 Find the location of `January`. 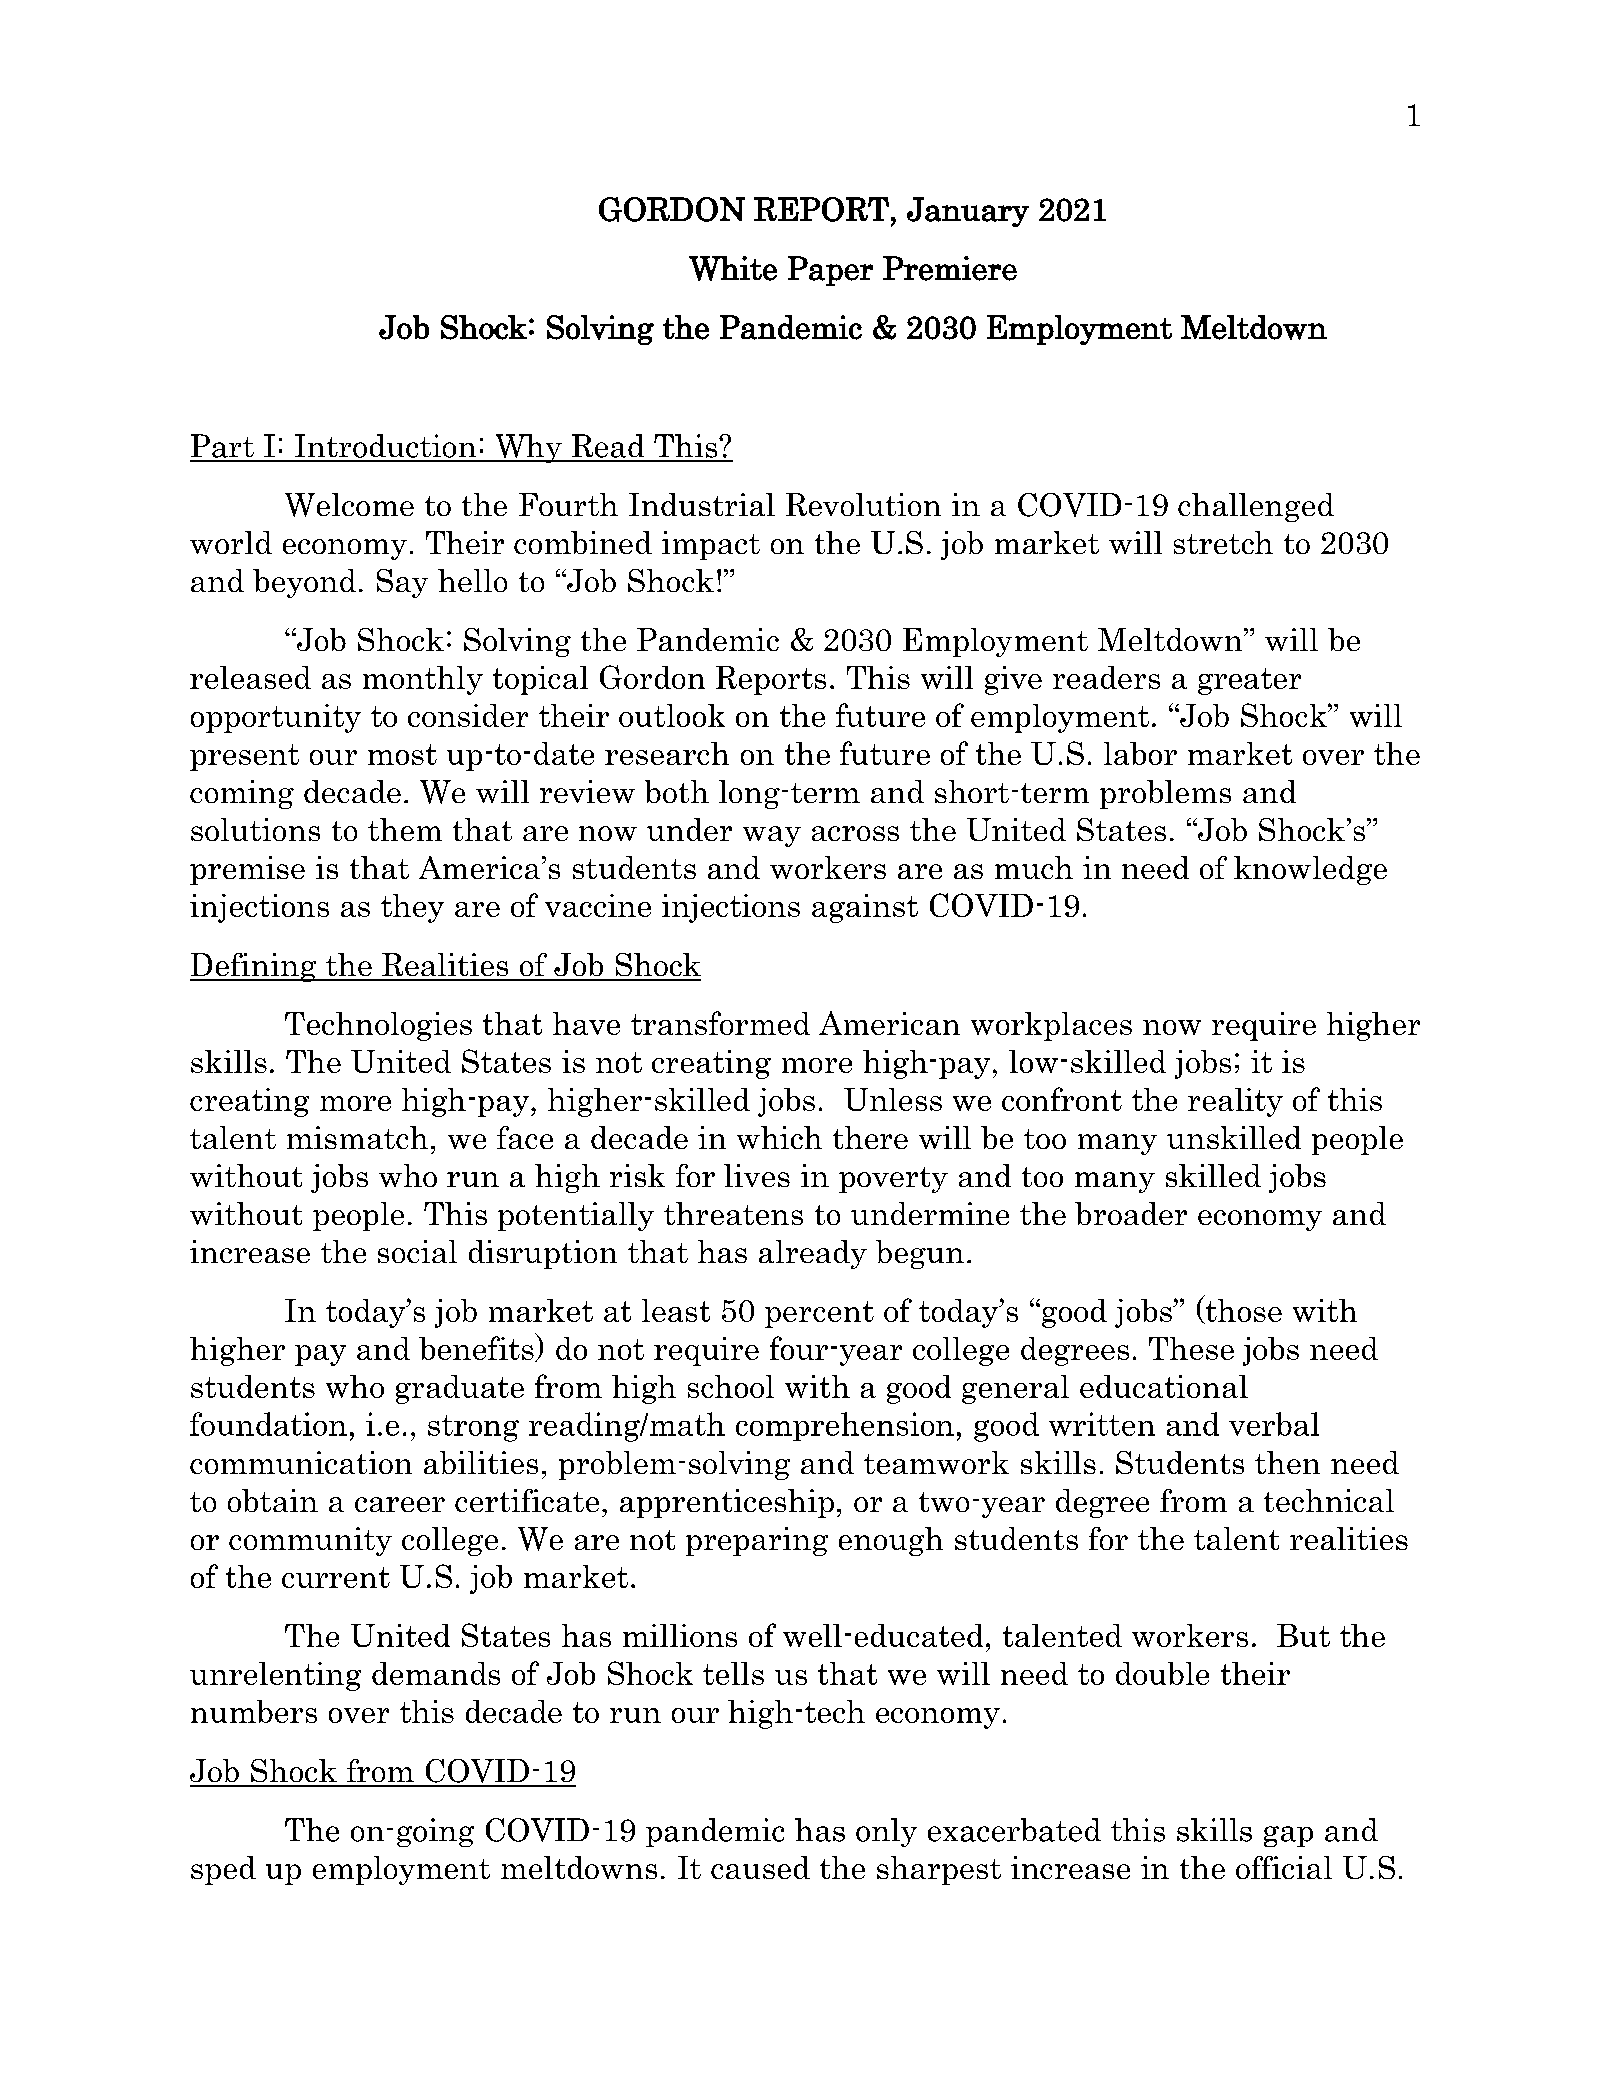

January is located at coordinates (968, 212).
